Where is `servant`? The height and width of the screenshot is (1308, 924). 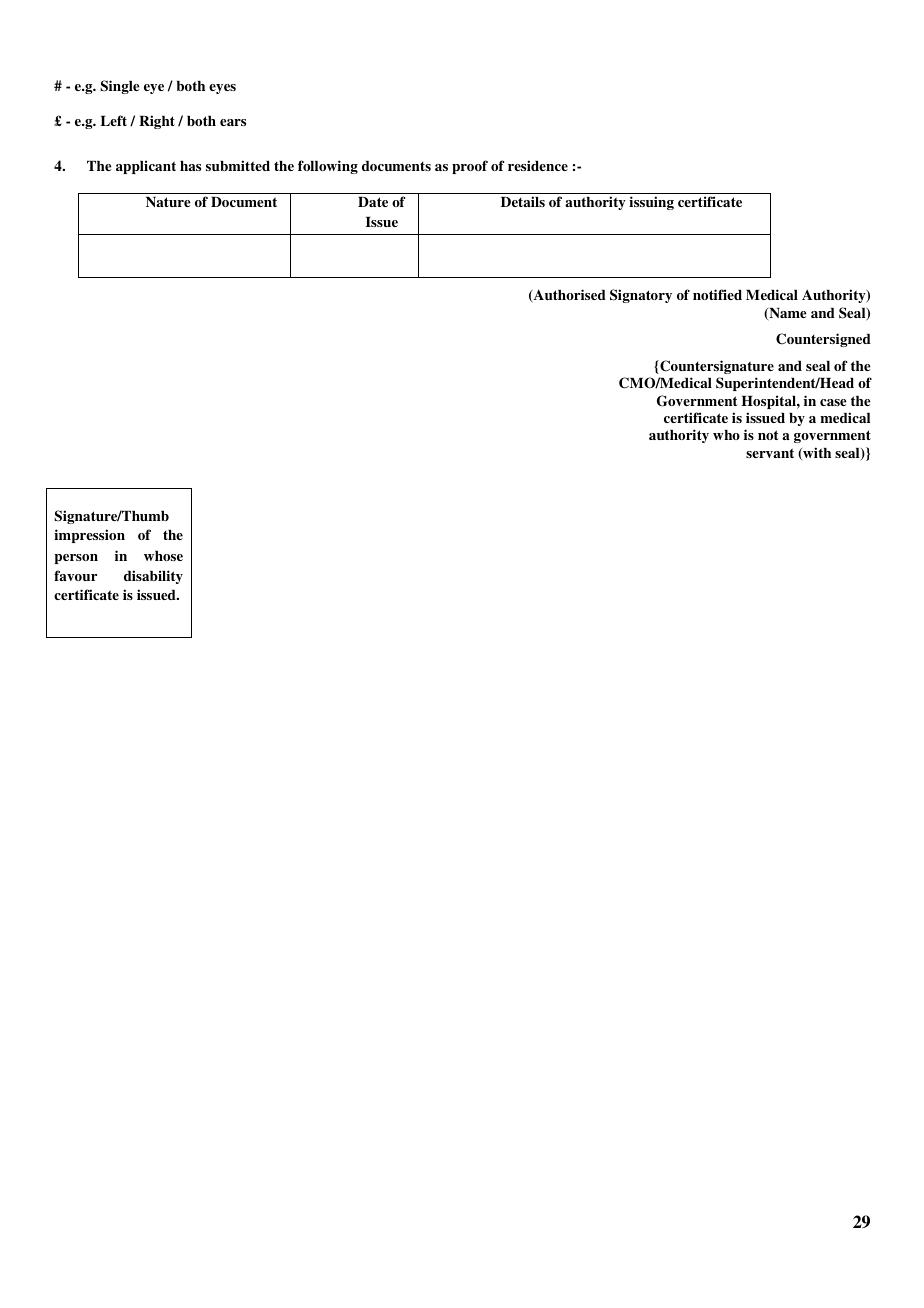
servant is located at coordinates (770, 453).
